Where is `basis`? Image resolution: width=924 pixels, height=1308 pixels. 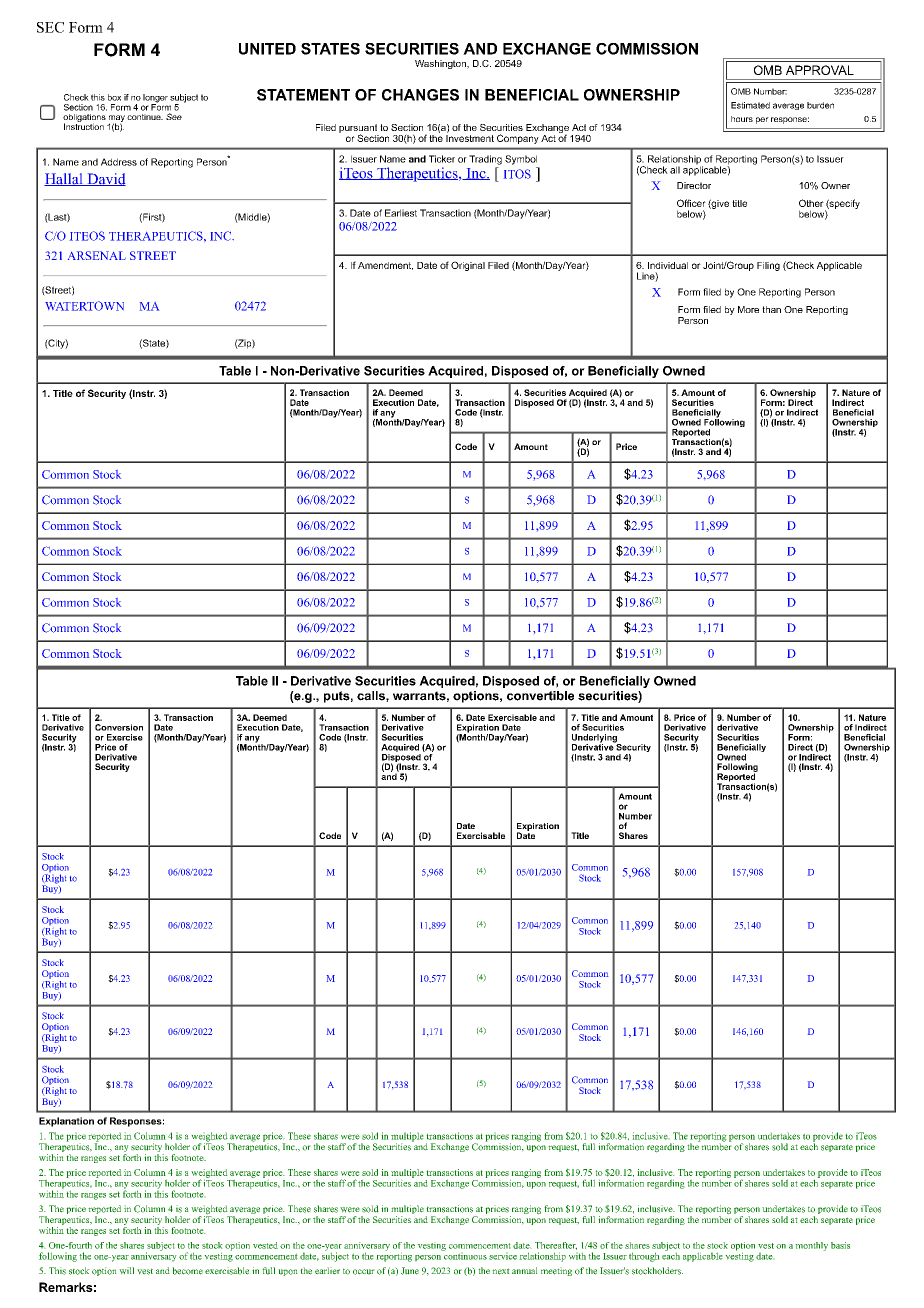
basis is located at coordinates (840, 1245).
